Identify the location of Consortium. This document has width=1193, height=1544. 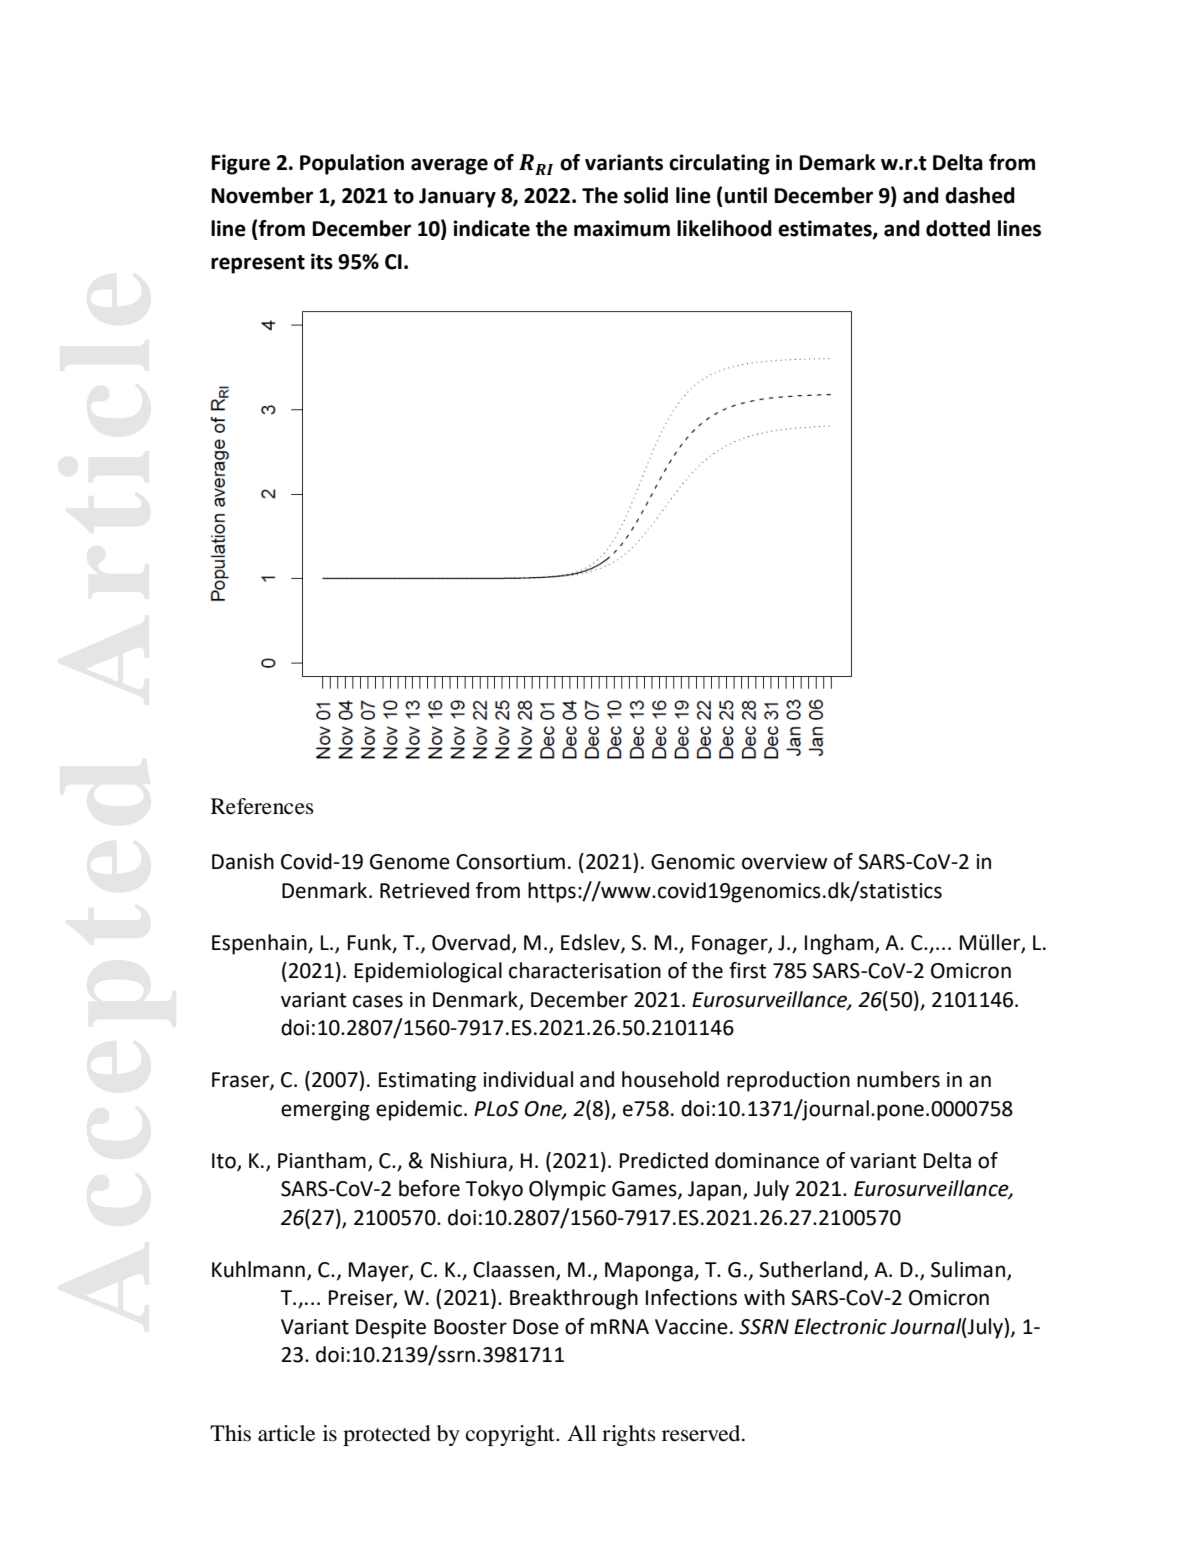
(510, 862).
